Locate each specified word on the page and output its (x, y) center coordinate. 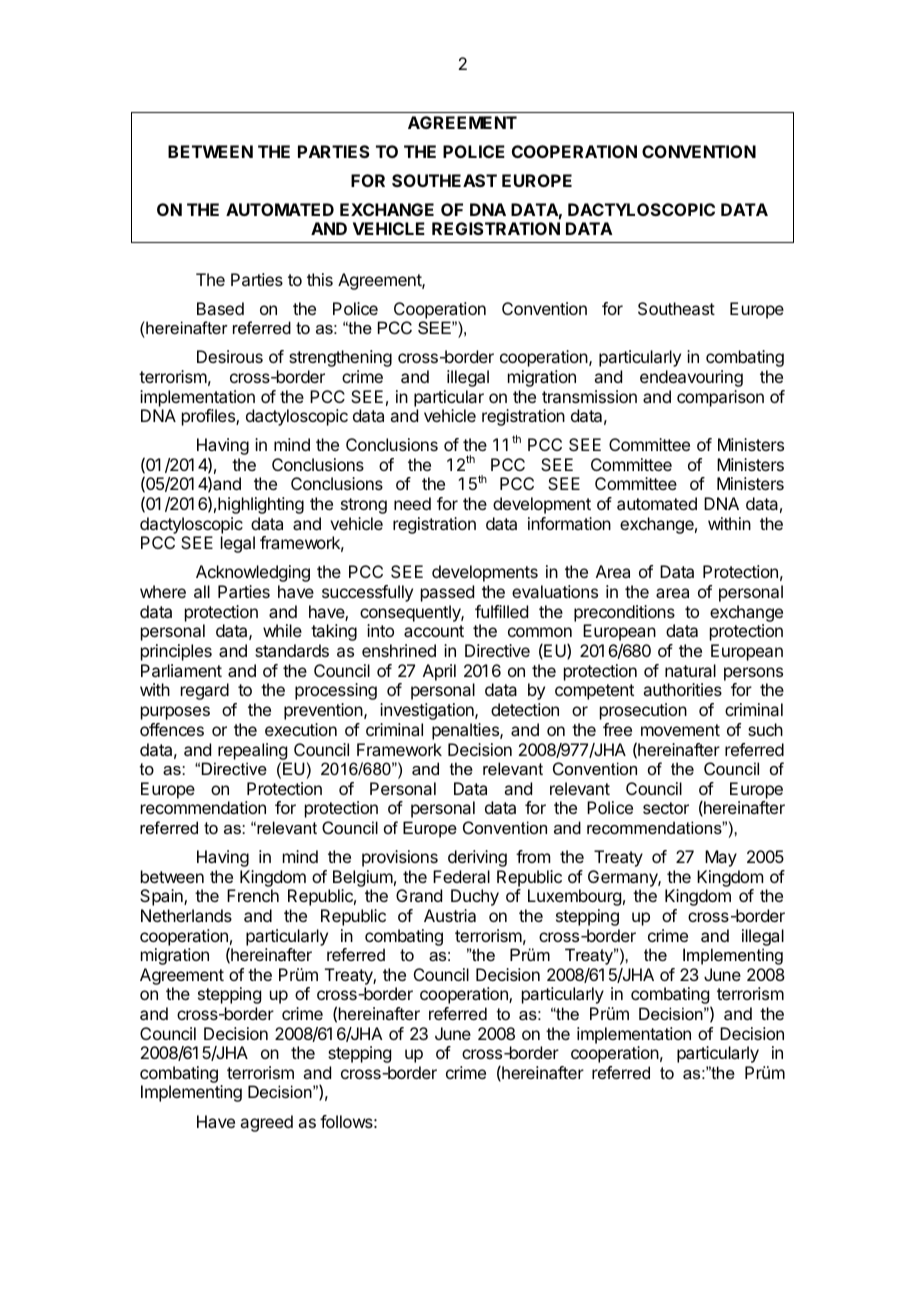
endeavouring (691, 378)
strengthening (340, 358)
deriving (477, 858)
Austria (450, 915)
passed (447, 593)
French (253, 895)
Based (220, 308)
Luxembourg (574, 897)
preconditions (624, 613)
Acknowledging (253, 573)
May (721, 858)
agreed (266, 1123)
